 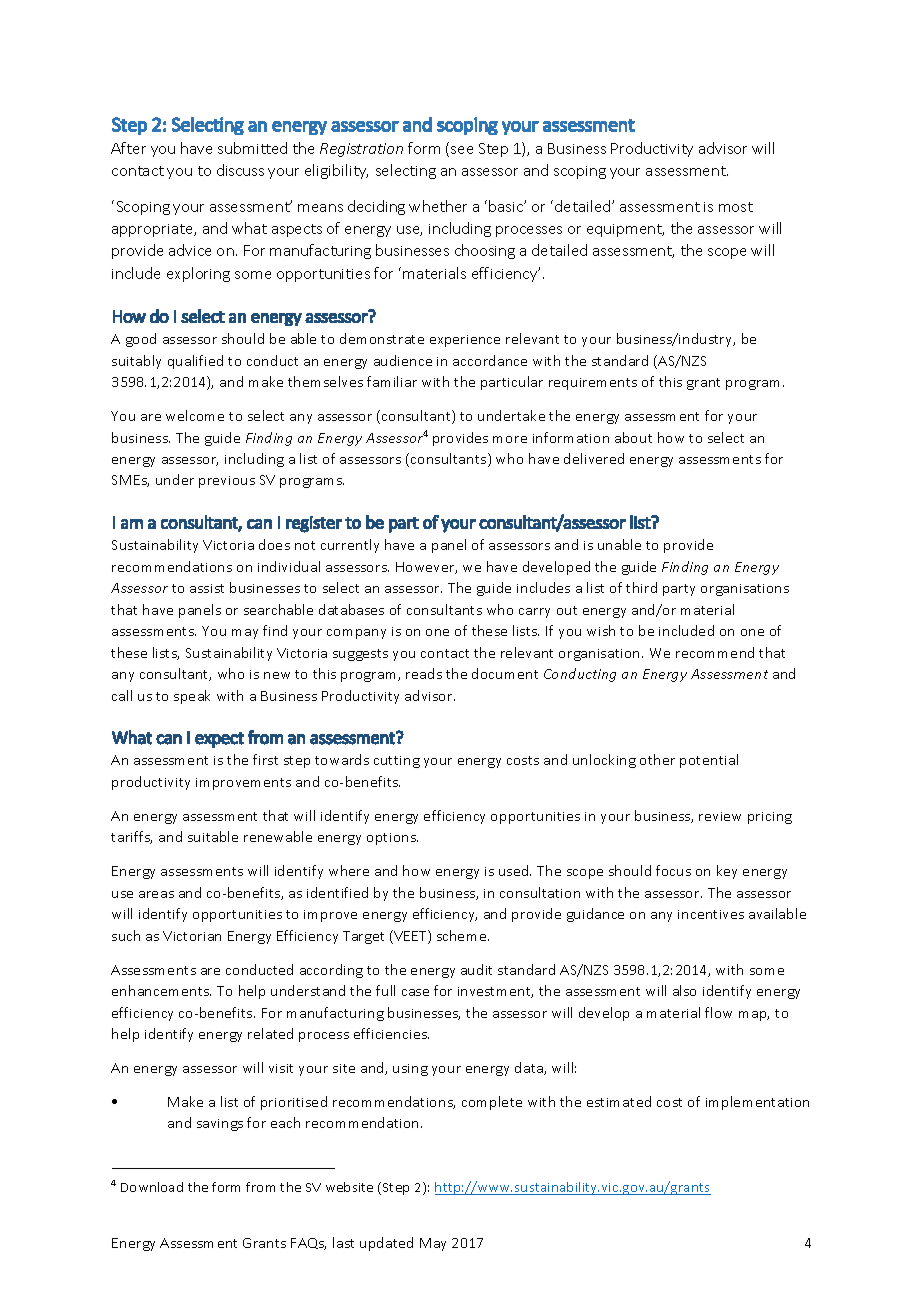 I want to click on updated, so click(x=386, y=1244).
